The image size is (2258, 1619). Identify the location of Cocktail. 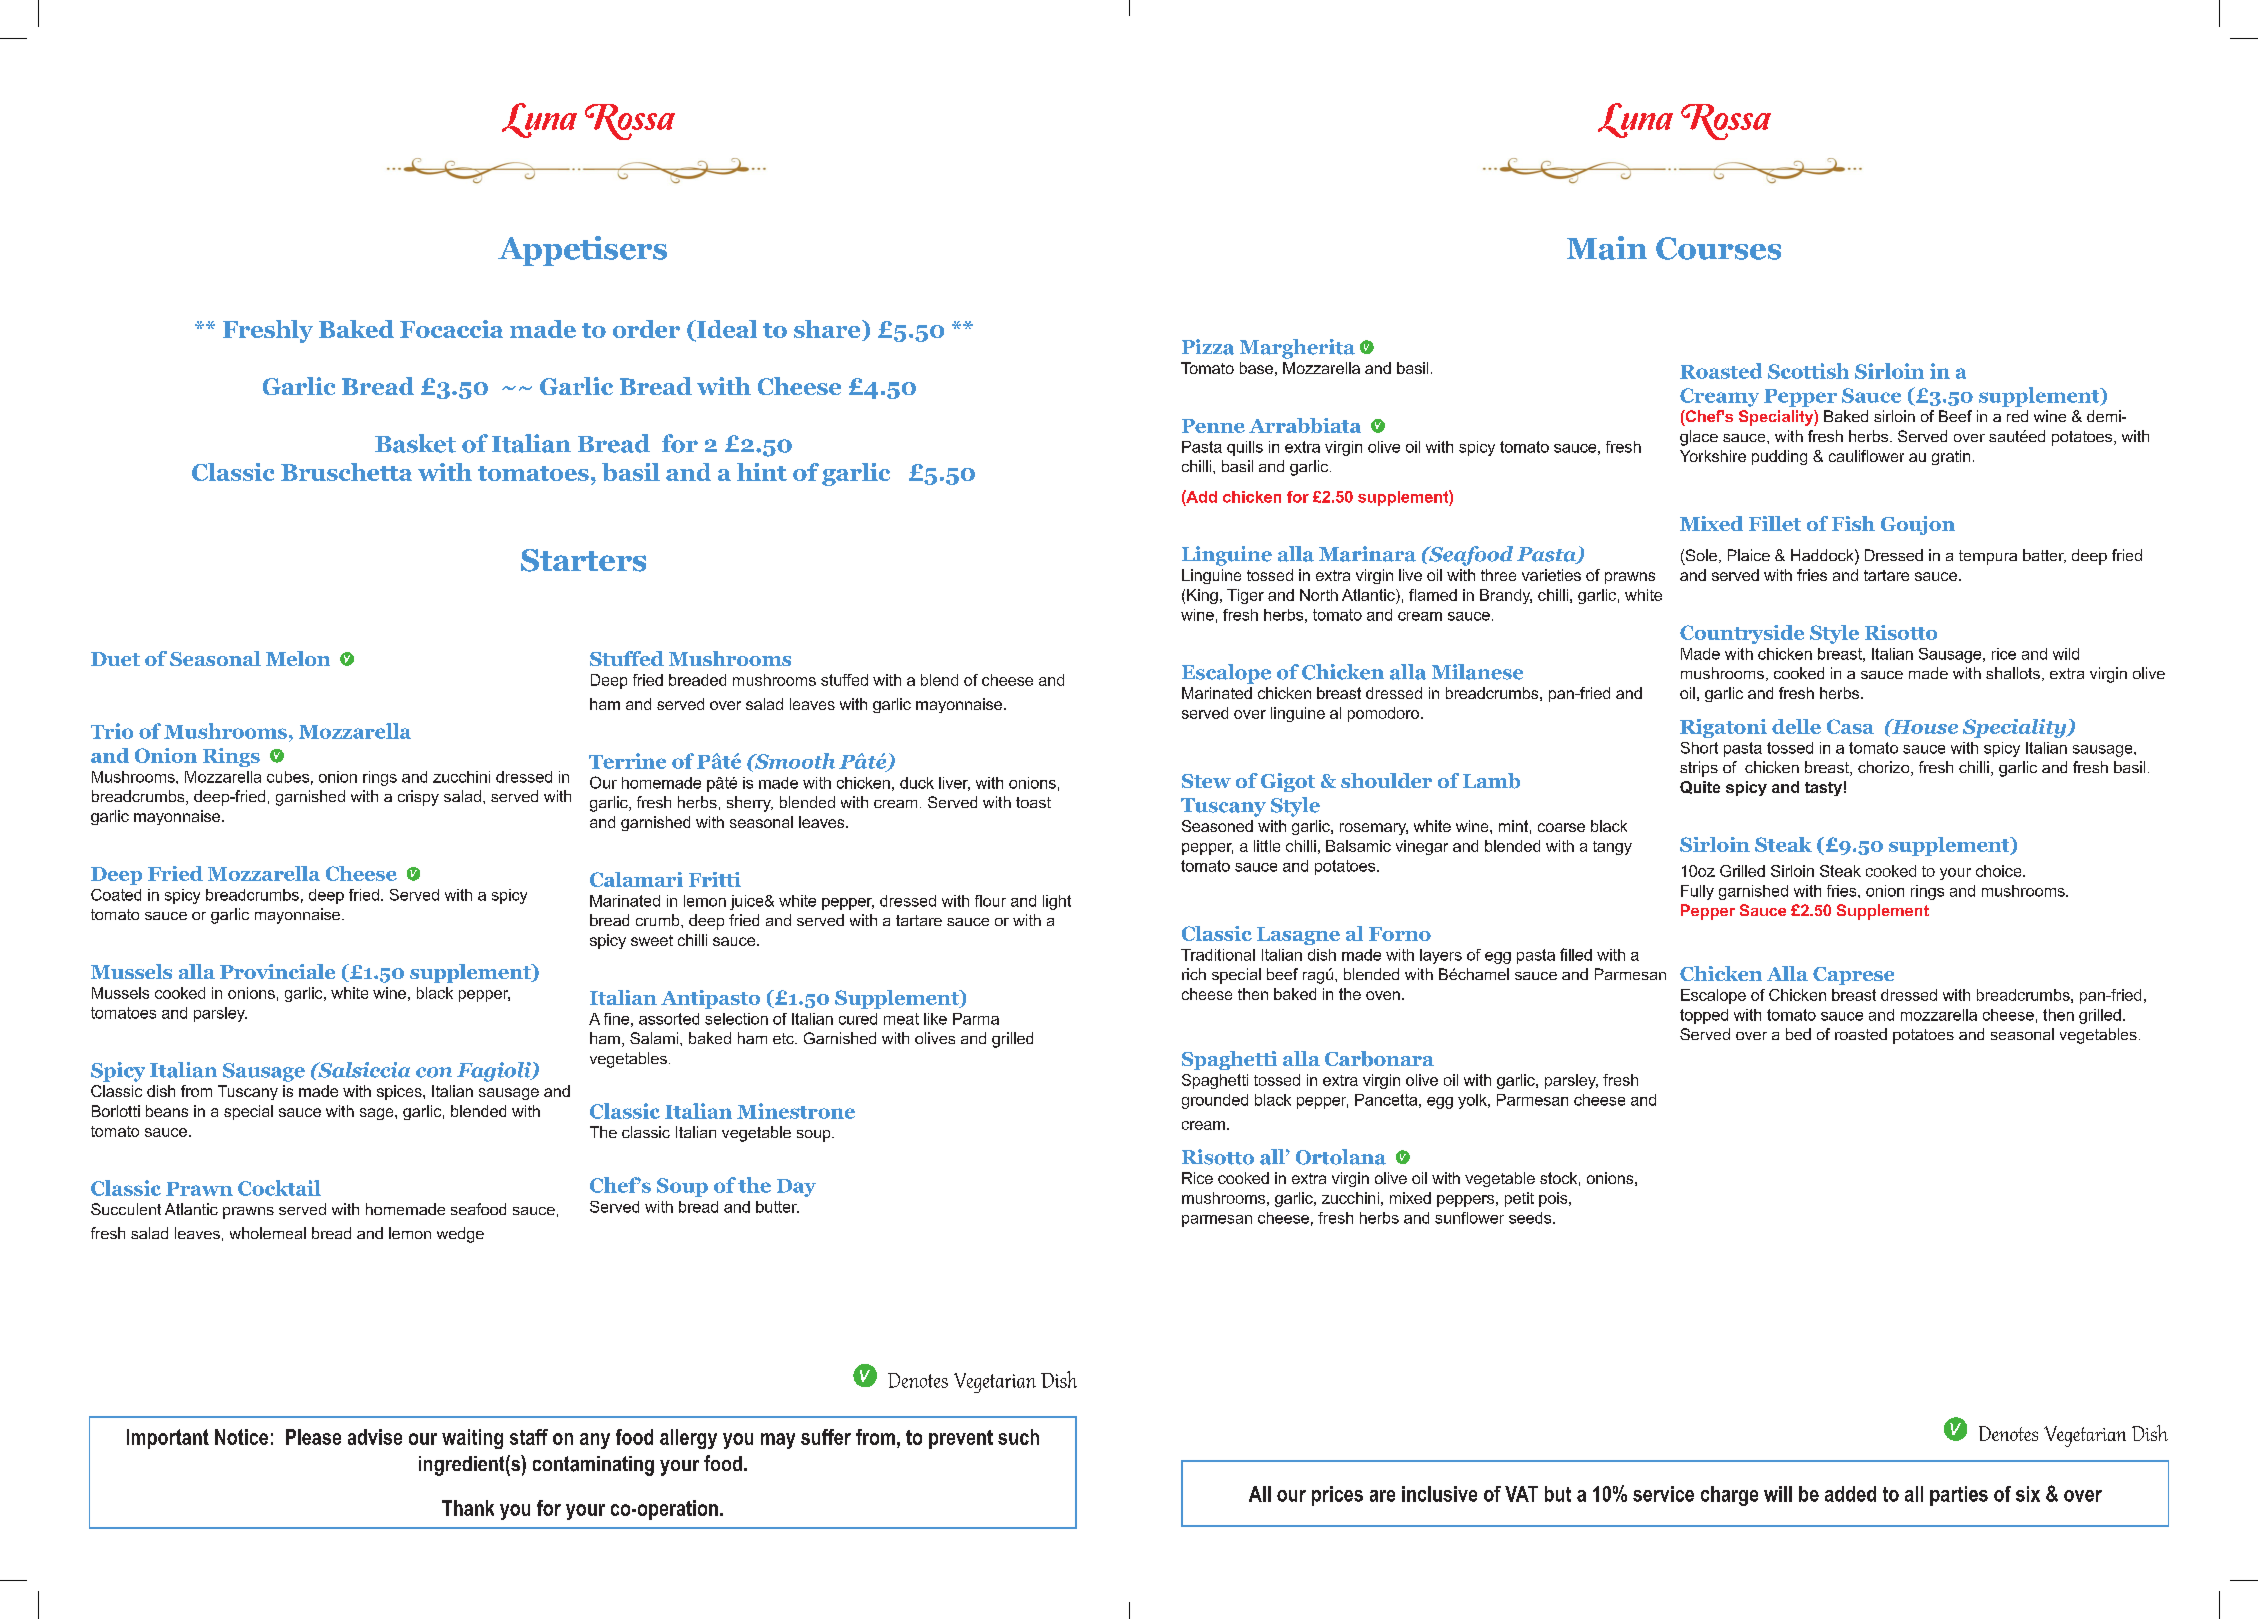
(279, 1188).
